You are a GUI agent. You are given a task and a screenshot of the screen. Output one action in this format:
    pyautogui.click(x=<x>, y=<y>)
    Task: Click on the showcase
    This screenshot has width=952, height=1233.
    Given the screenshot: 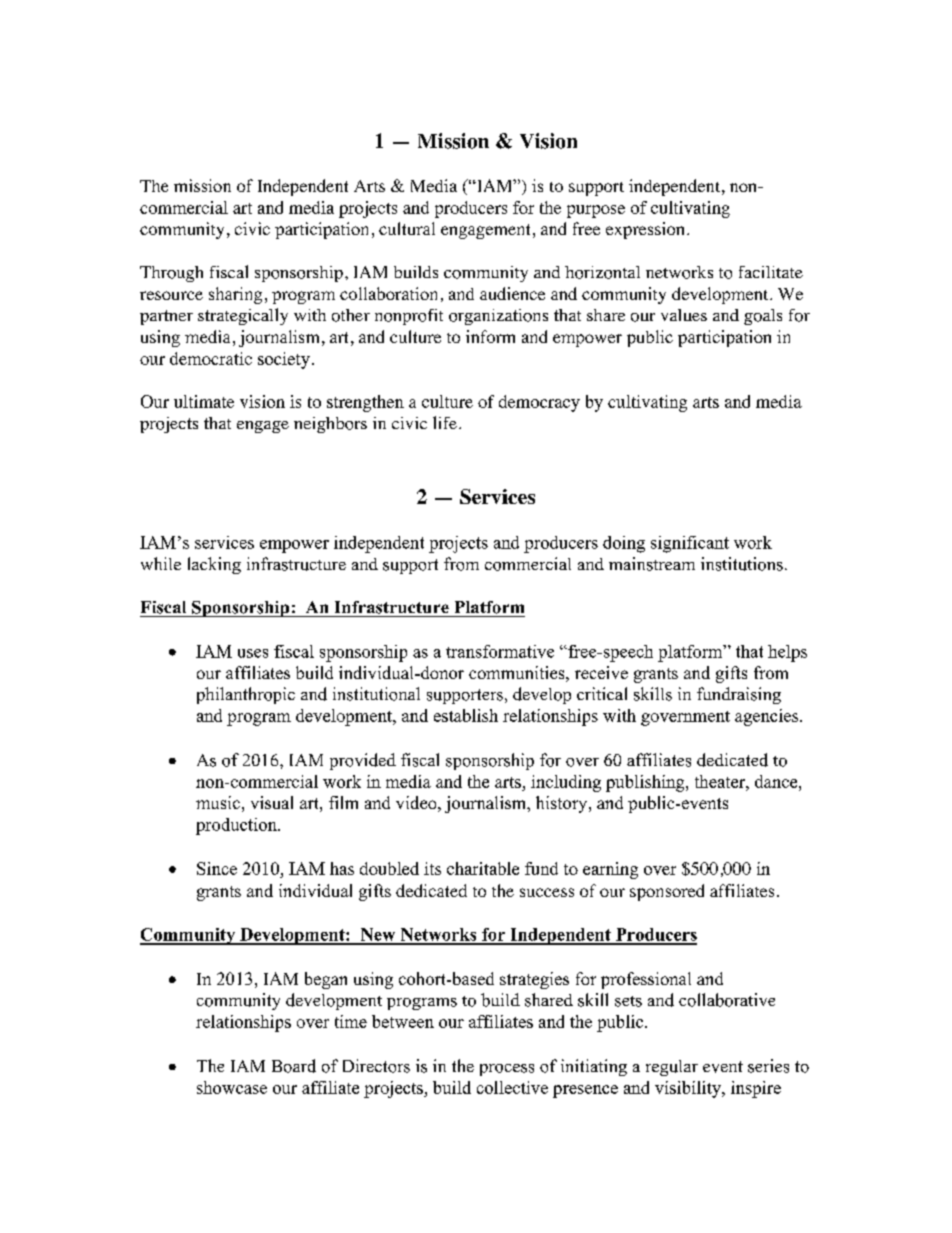 What is the action you would take?
    pyautogui.click(x=232, y=1087)
